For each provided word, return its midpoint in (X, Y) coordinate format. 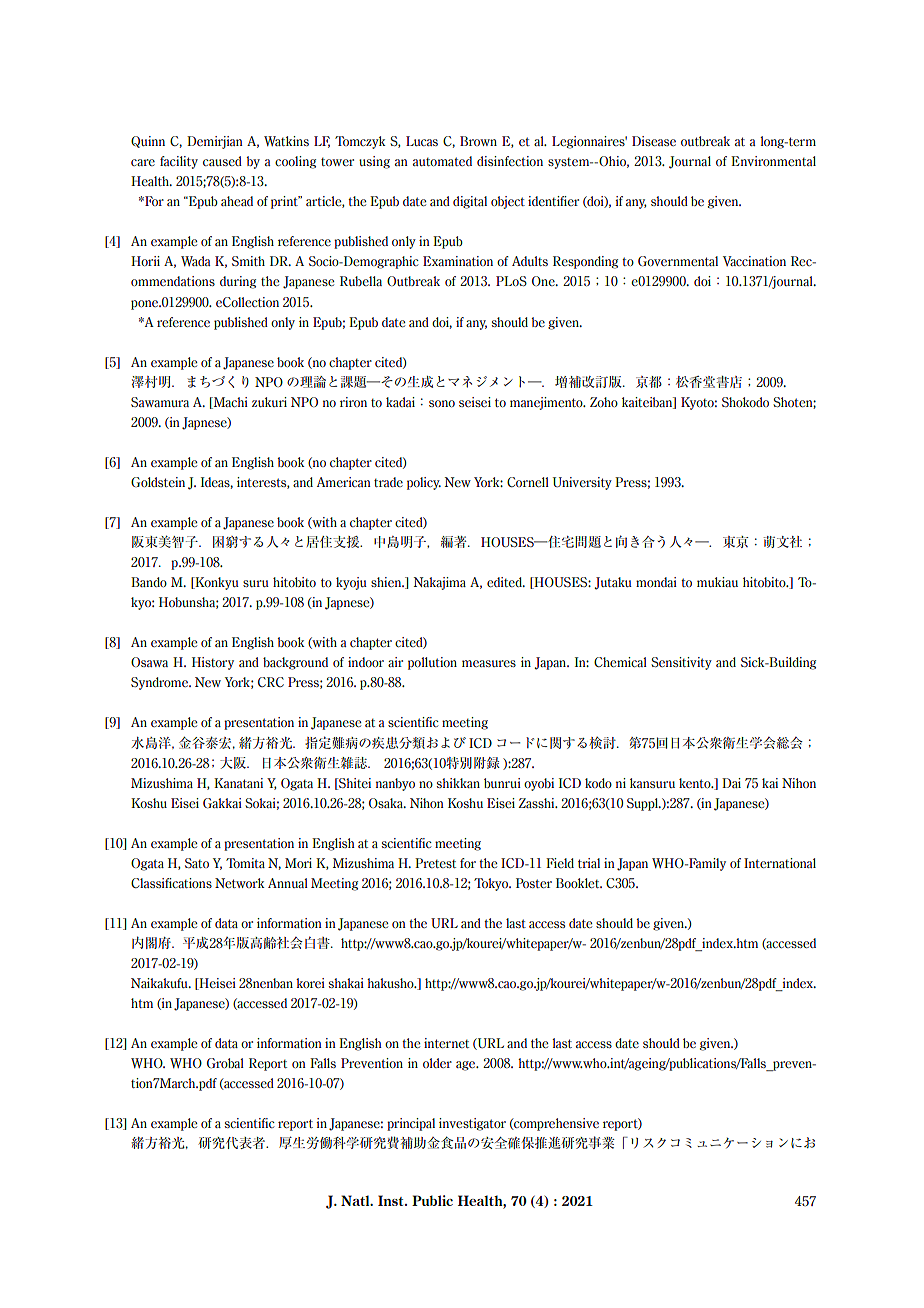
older (437, 1063)
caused (222, 161)
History (213, 663)
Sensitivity (681, 663)
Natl (356, 1200)
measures (489, 663)
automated (442, 161)
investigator (472, 1124)
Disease (654, 141)
